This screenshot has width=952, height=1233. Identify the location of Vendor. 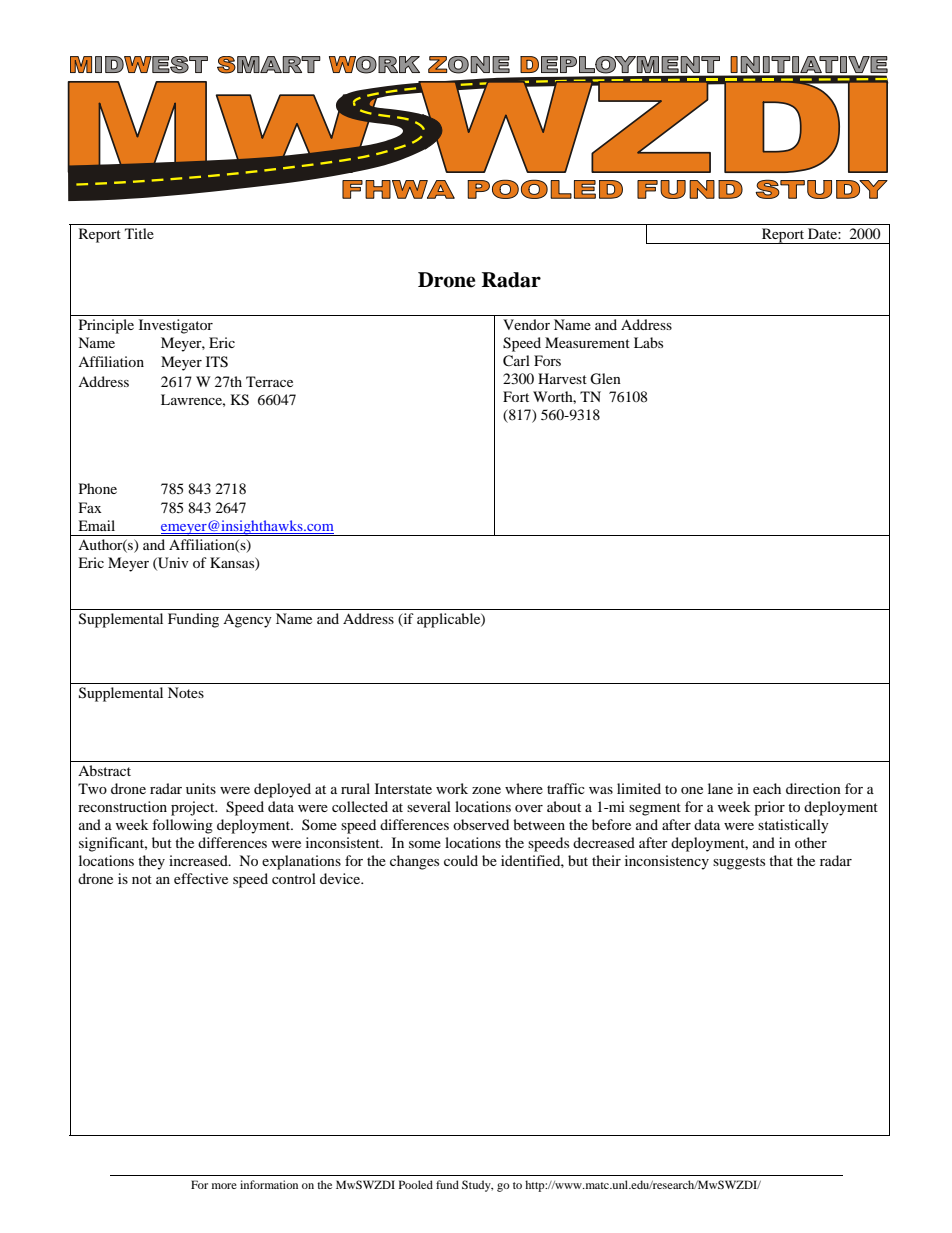
(526, 324).
